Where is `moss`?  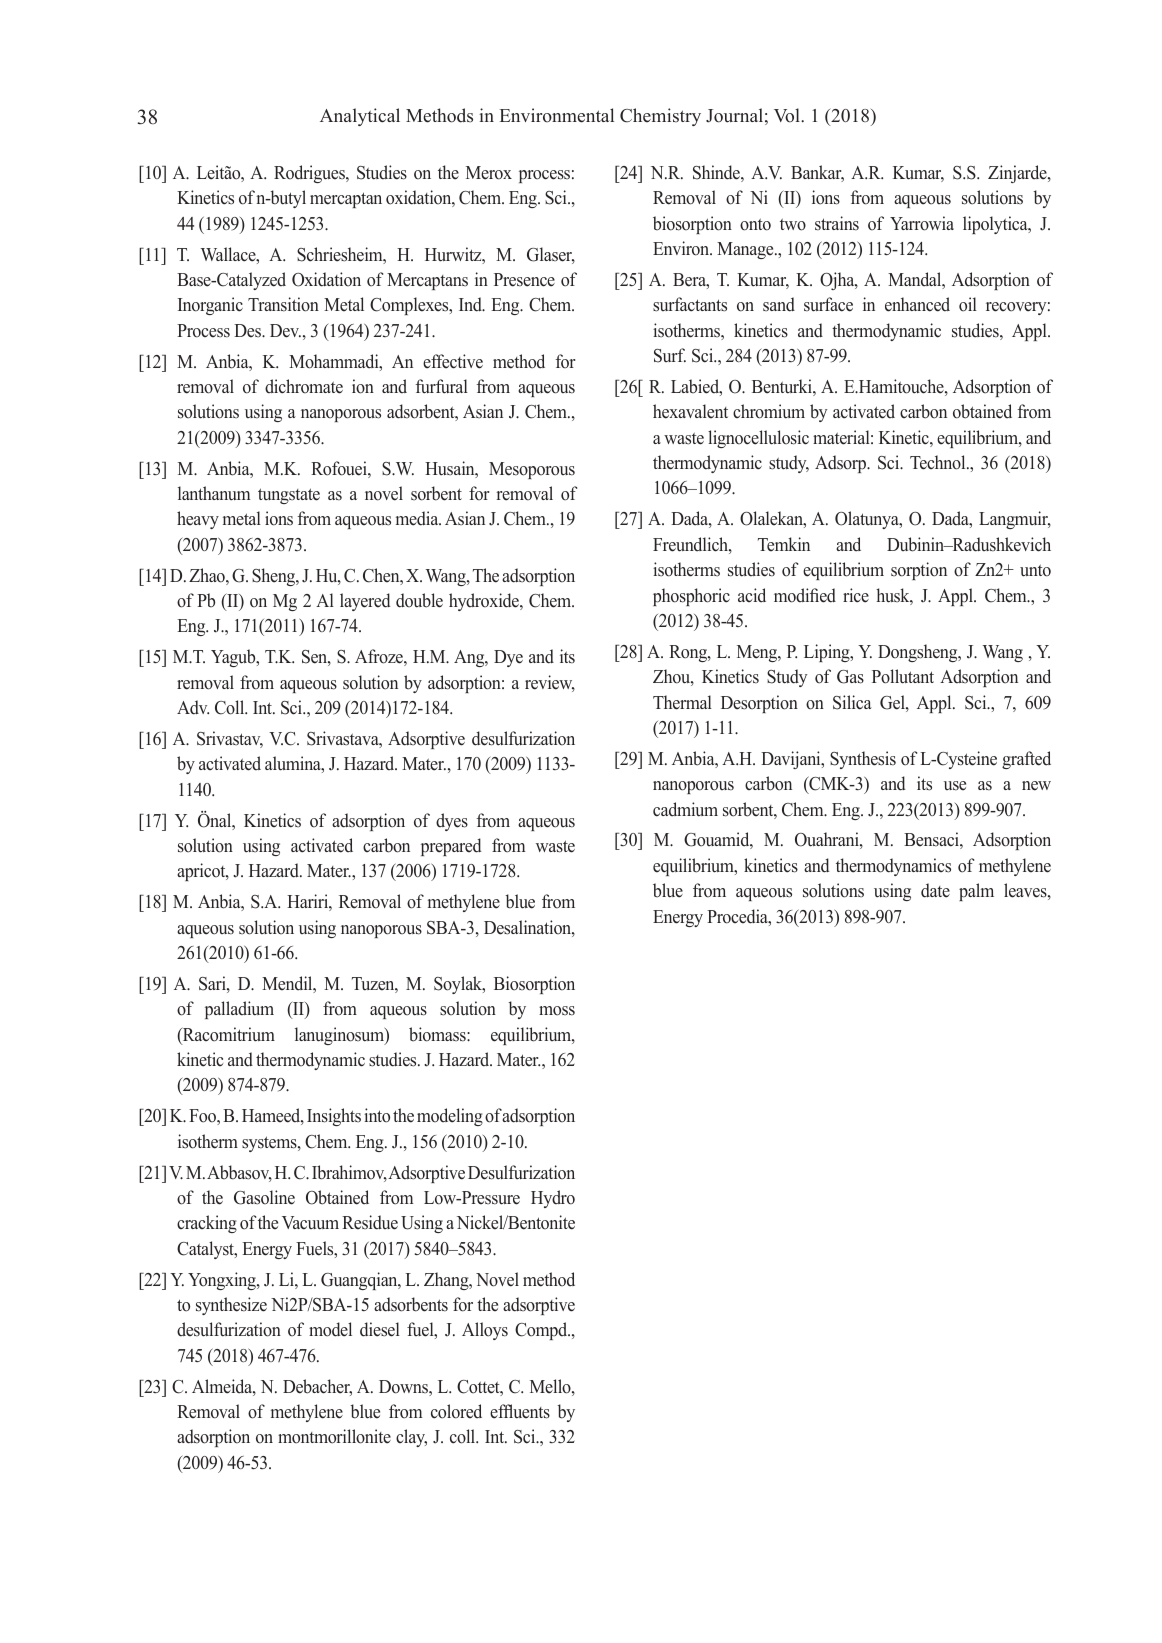 moss is located at coordinates (557, 1011).
